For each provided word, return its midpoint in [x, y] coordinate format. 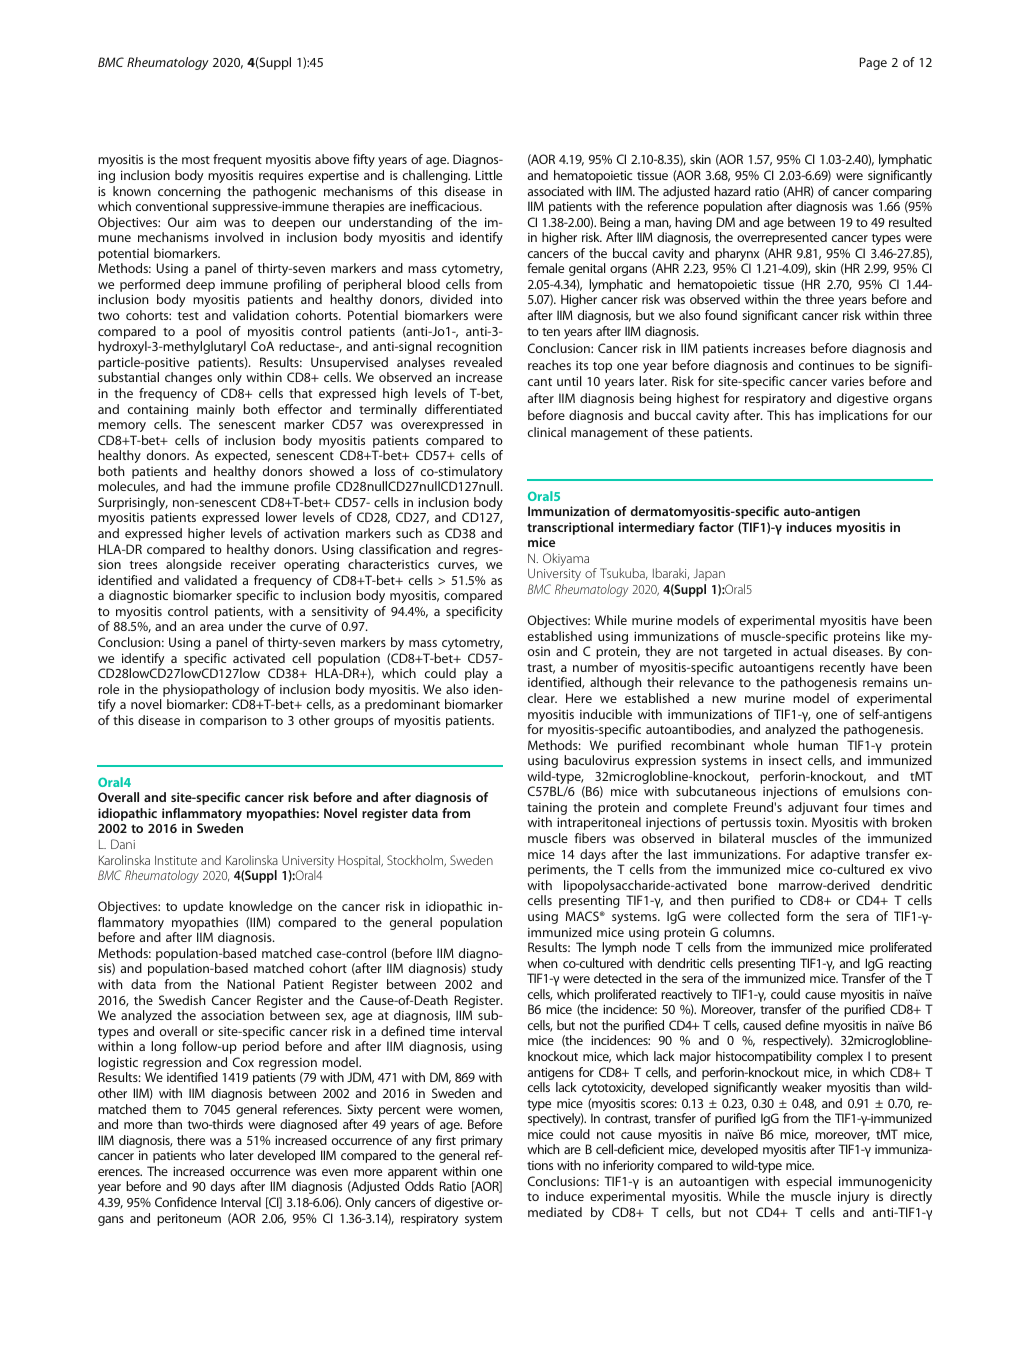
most [196, 160]
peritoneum [189, 1219]
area [212, 627]
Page [873, 63]
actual [810, 651]
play [476, 674]
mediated [555, 1212]
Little [488, 175]
